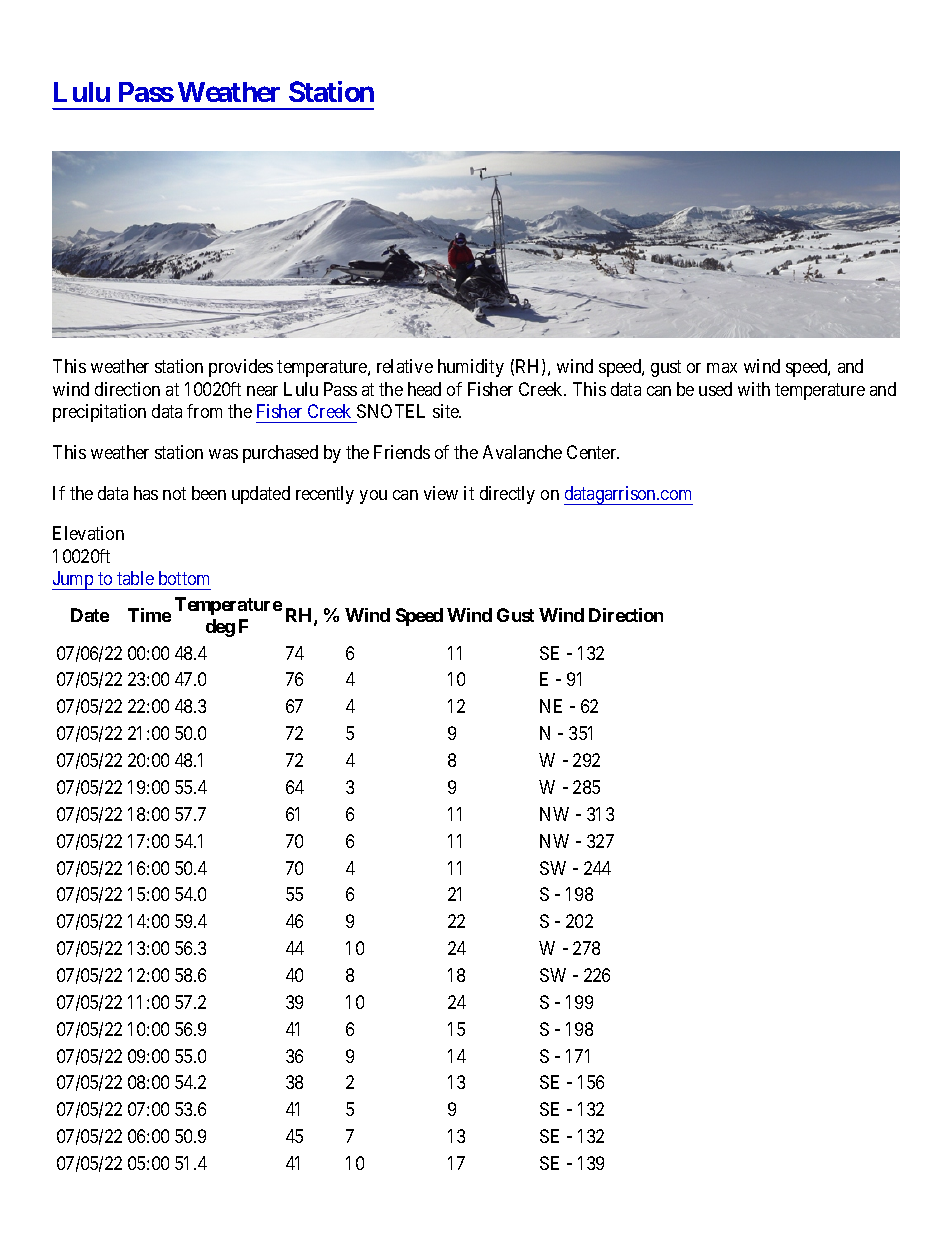 The image size is (952, 1233). I want to click on relative, so click(405, 366).
